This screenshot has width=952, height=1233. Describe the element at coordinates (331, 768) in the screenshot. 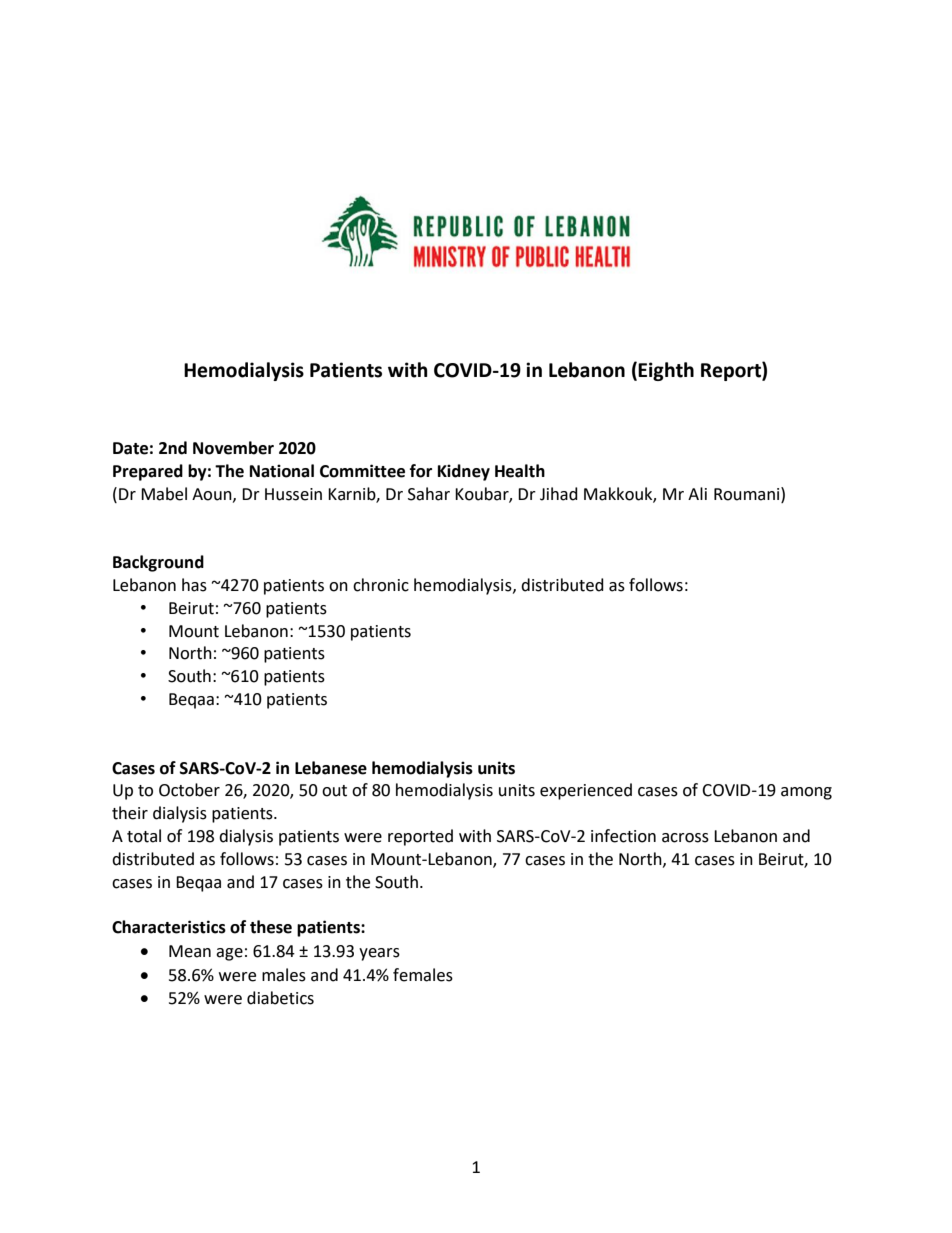

I see `Lebanese` at that location.
